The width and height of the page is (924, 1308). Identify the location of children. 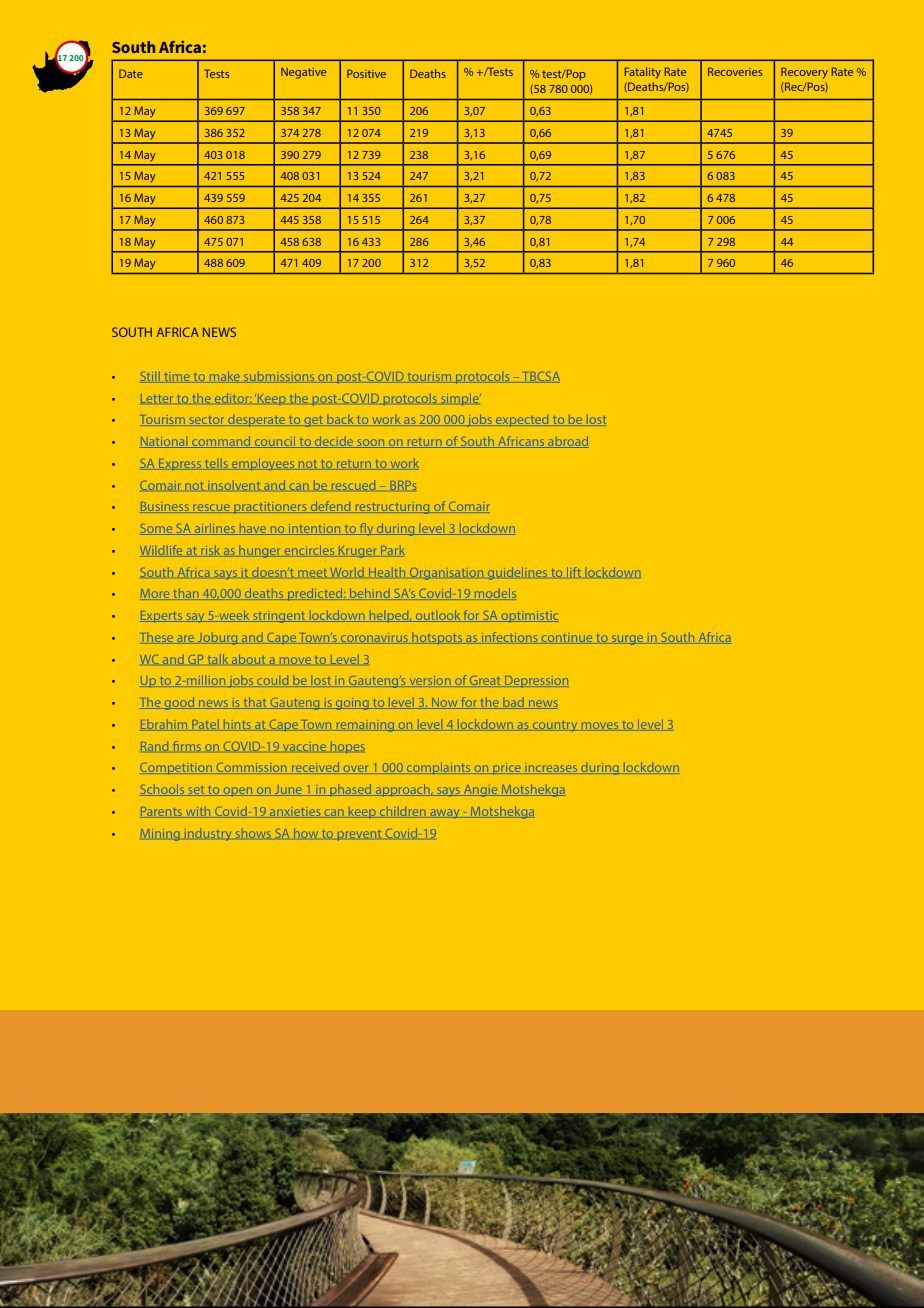
(403, 811).
